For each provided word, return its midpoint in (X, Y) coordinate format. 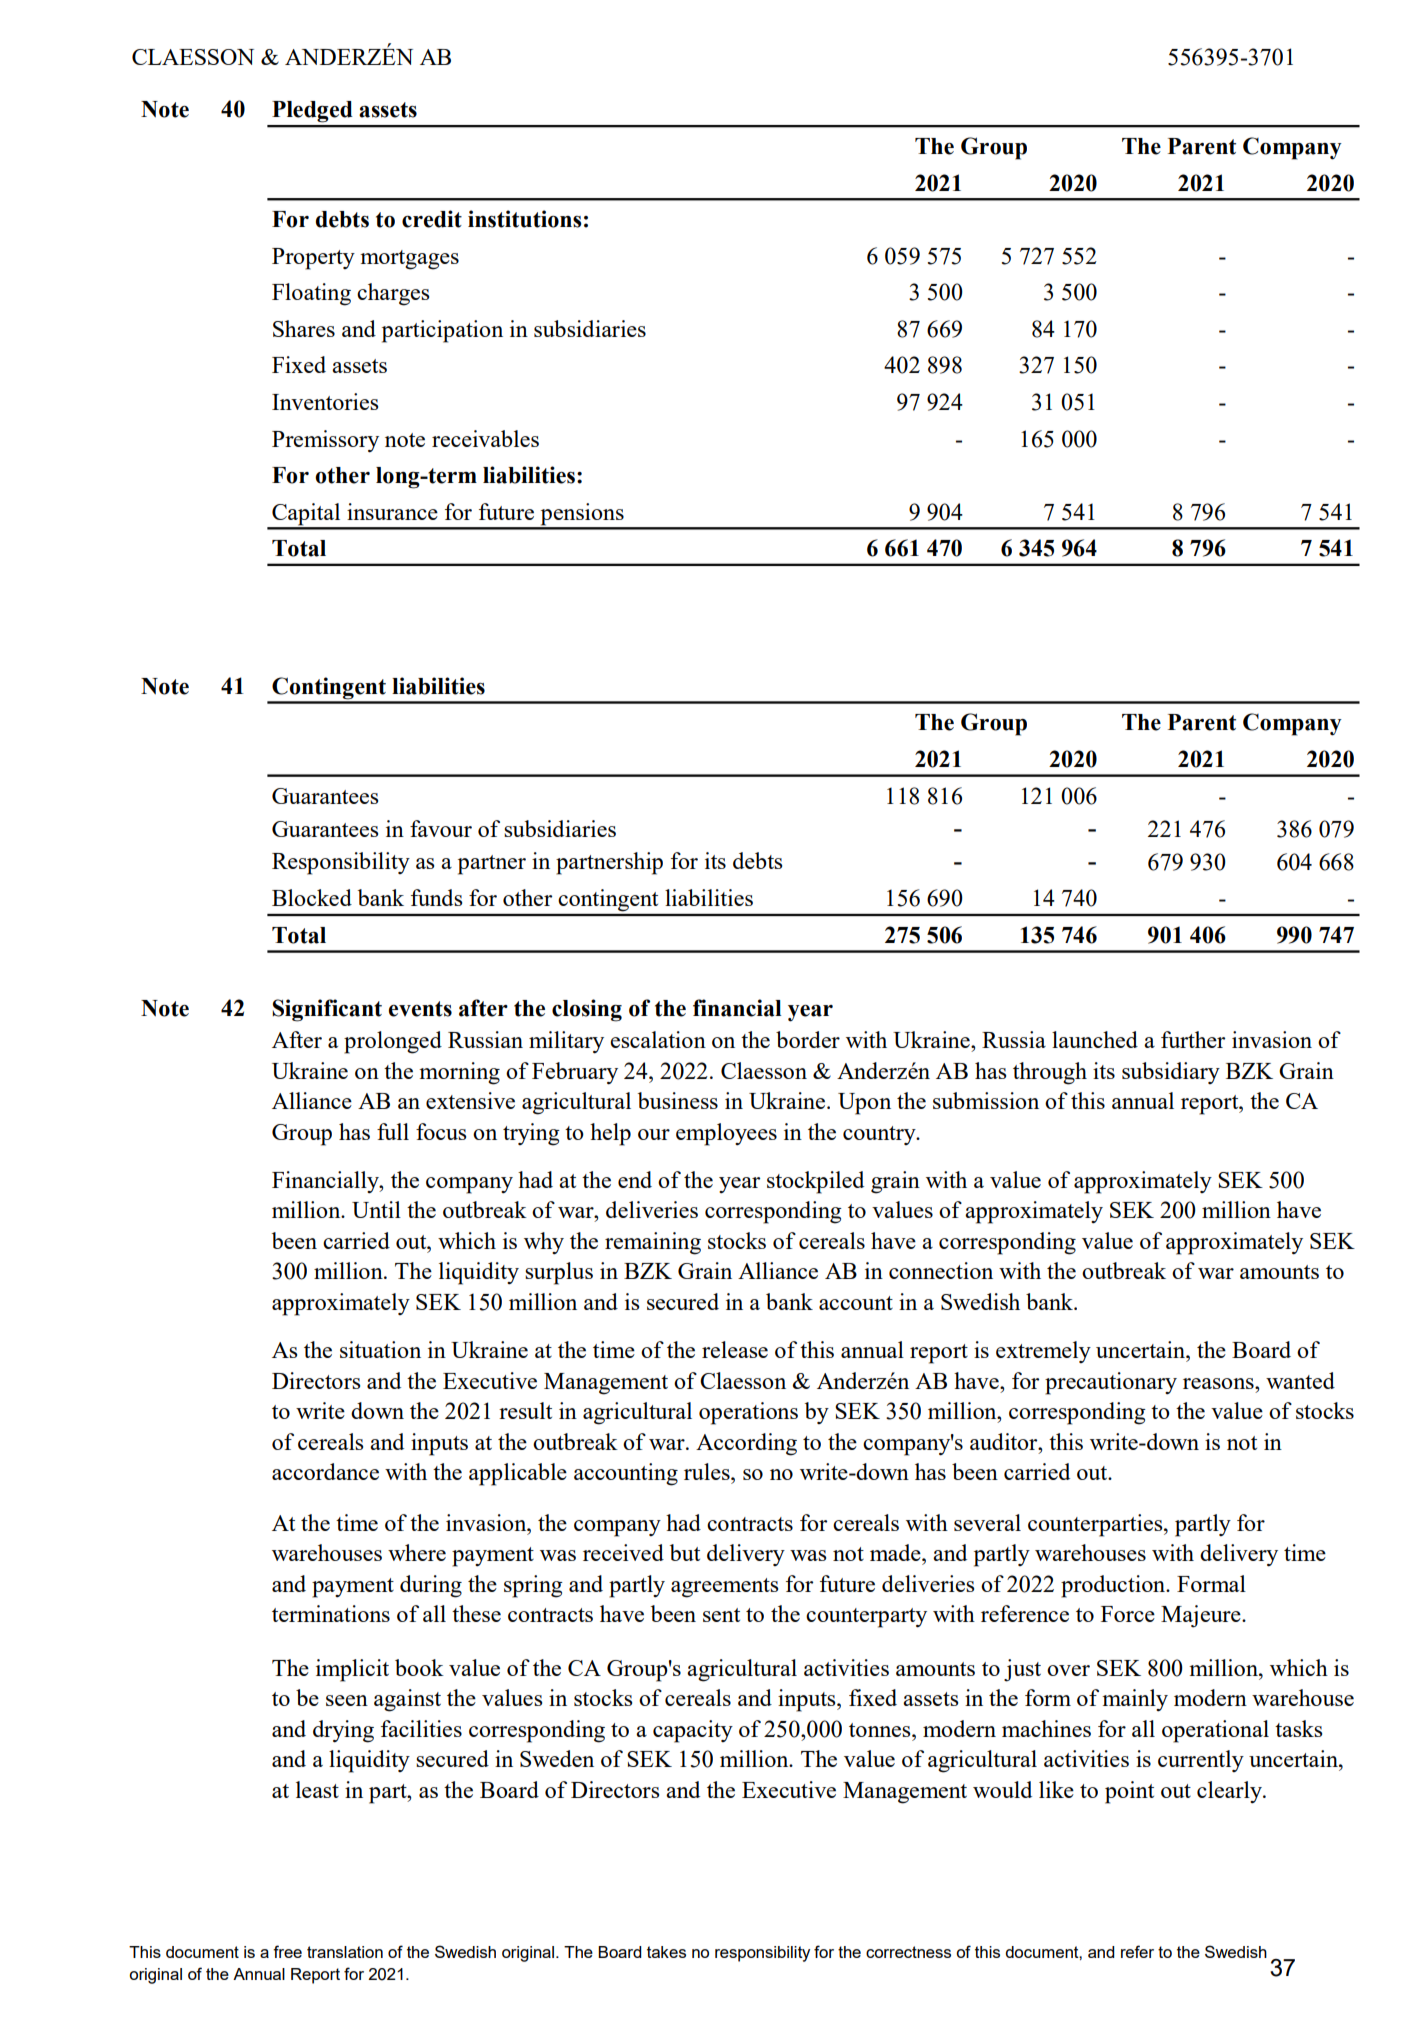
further (1193, 1039)
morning (459, 1073)
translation (345, 1952)
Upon (864, 1104)
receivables (485, 438)
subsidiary (1171, 1073)
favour (441, 828)
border (808, 1039)
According (746, 1444)
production (1114, 1586)
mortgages (409, 260)
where (417, 1552)
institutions (525, 219)
